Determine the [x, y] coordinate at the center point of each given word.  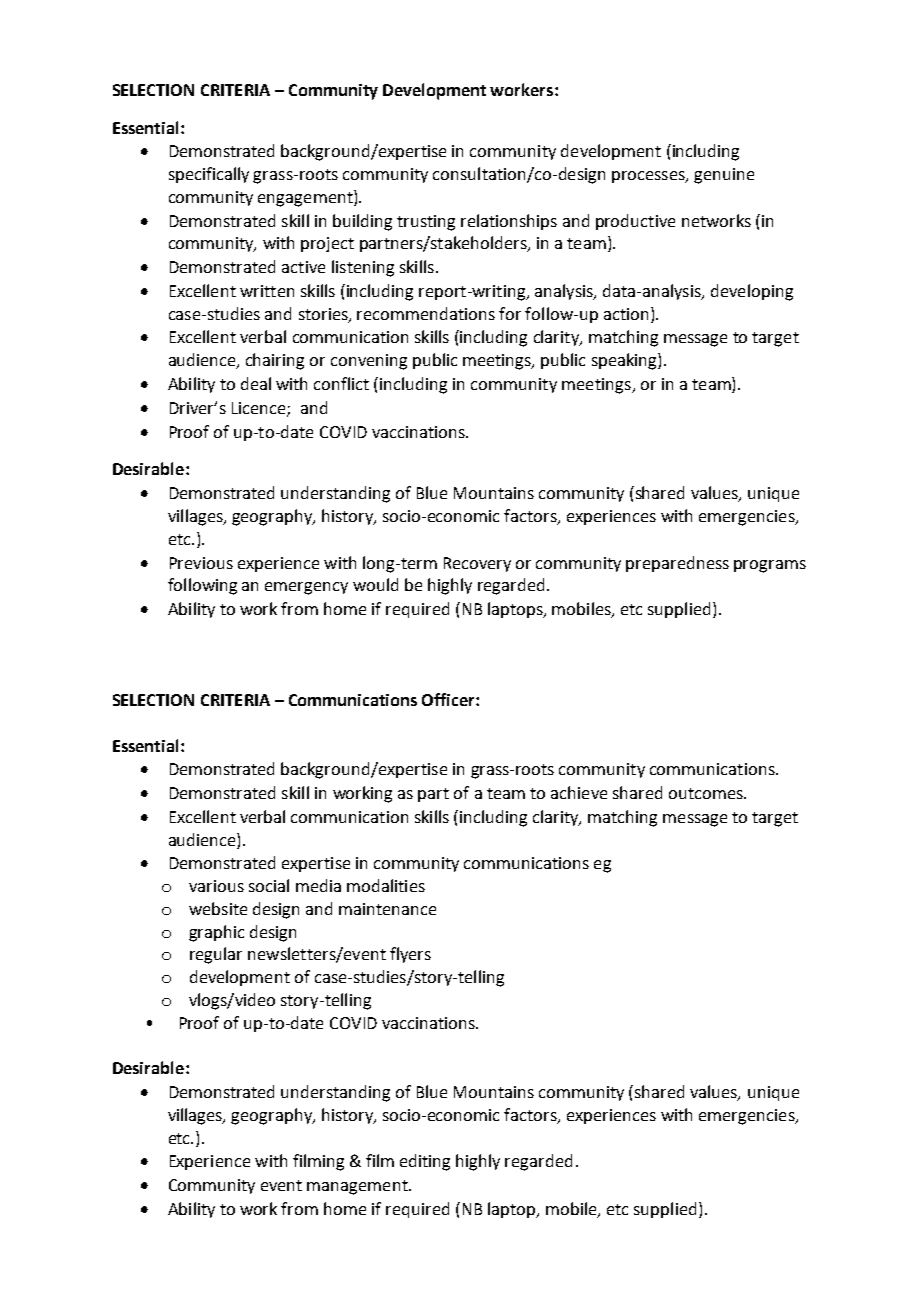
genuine [724, 176]
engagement [306, 198]
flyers [410, 955]
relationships [509, 222]
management [358, 1187]
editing [425, 1162]
